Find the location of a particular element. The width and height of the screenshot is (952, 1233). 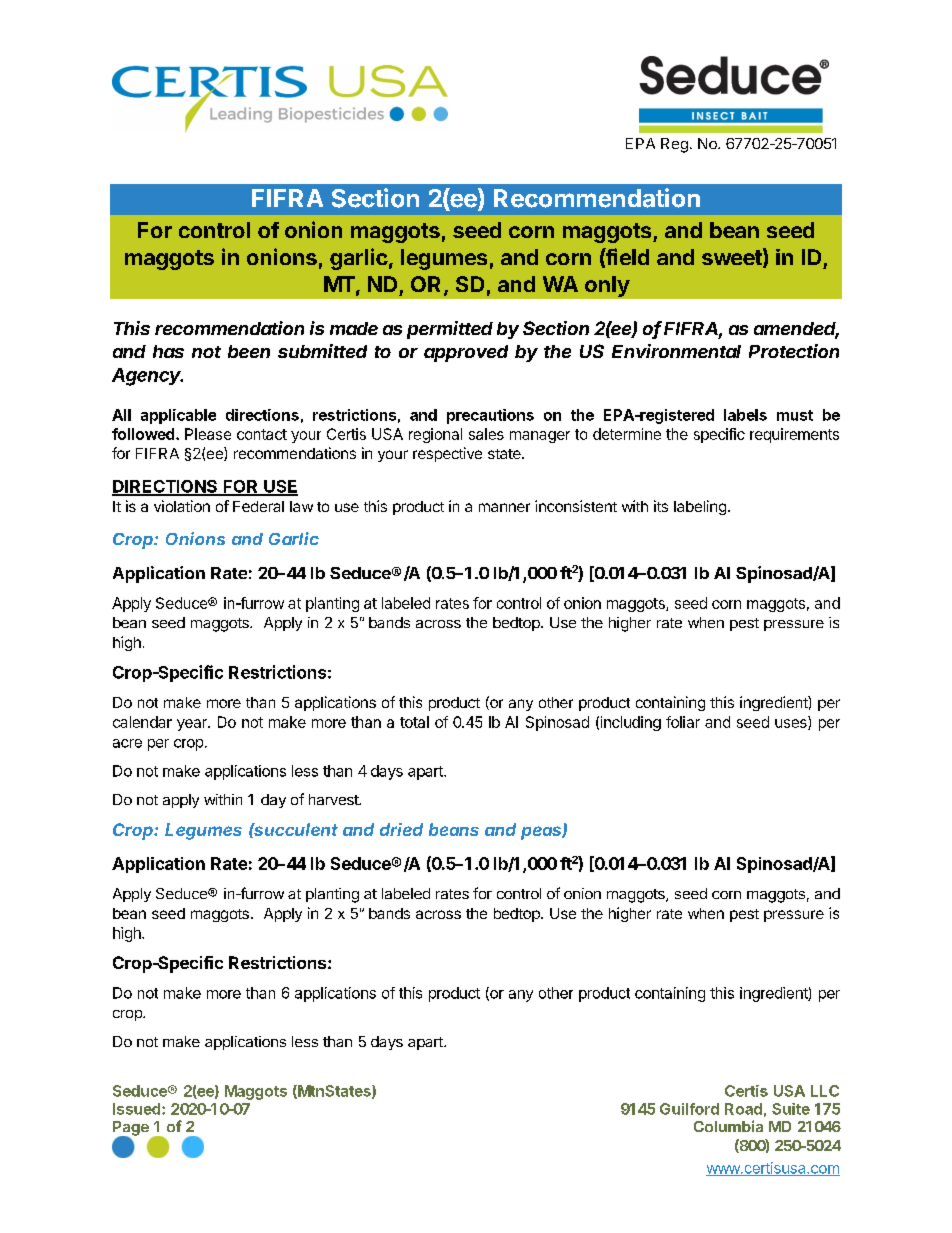

Issued is located at coordinates (138, 1109).
